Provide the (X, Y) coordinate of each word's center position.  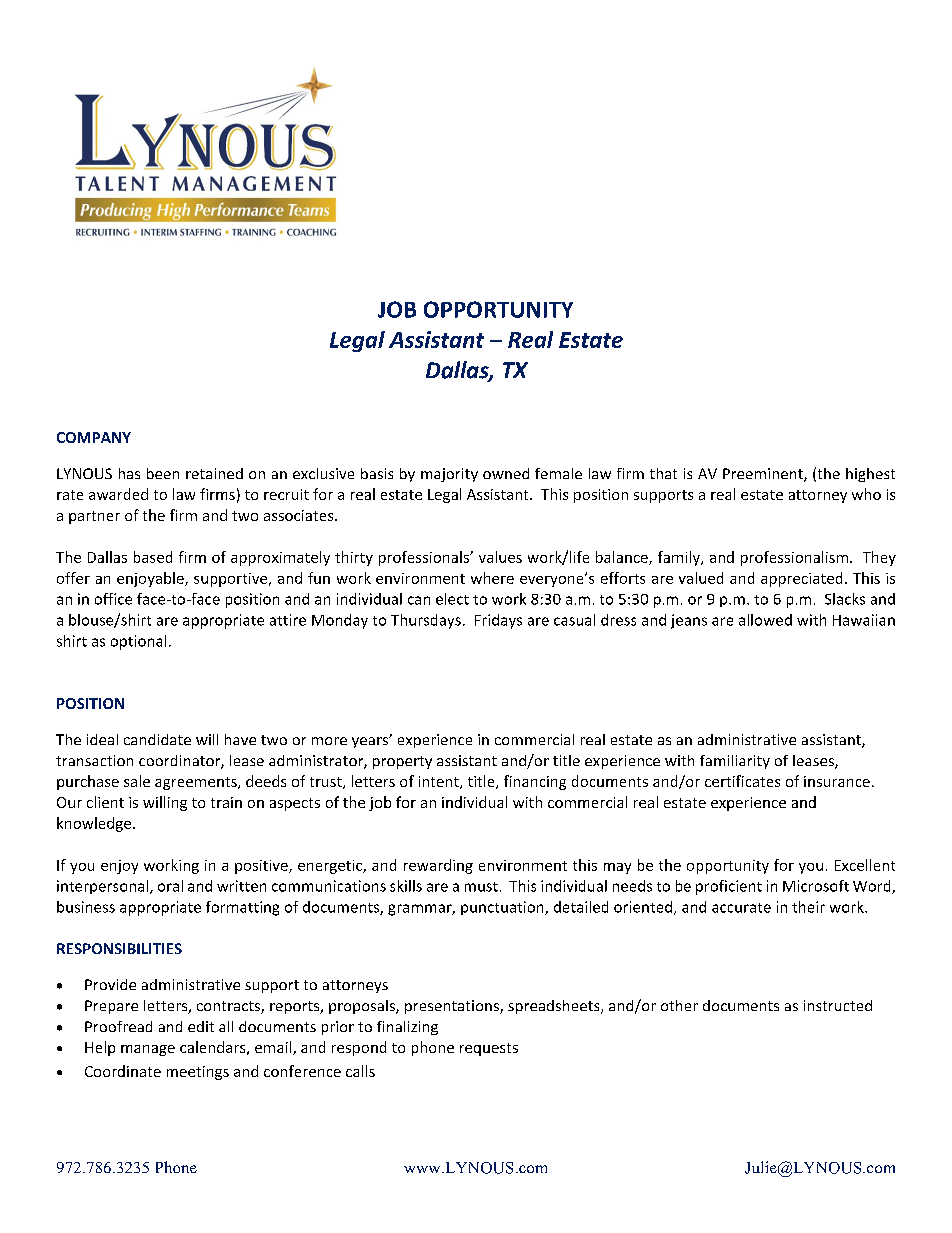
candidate (157, 739)
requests (489, 1049)
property (402, 762)
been (163, 473)
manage (148, 1050)
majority (449, 475)
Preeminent (764, 475)
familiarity (735, 762)
